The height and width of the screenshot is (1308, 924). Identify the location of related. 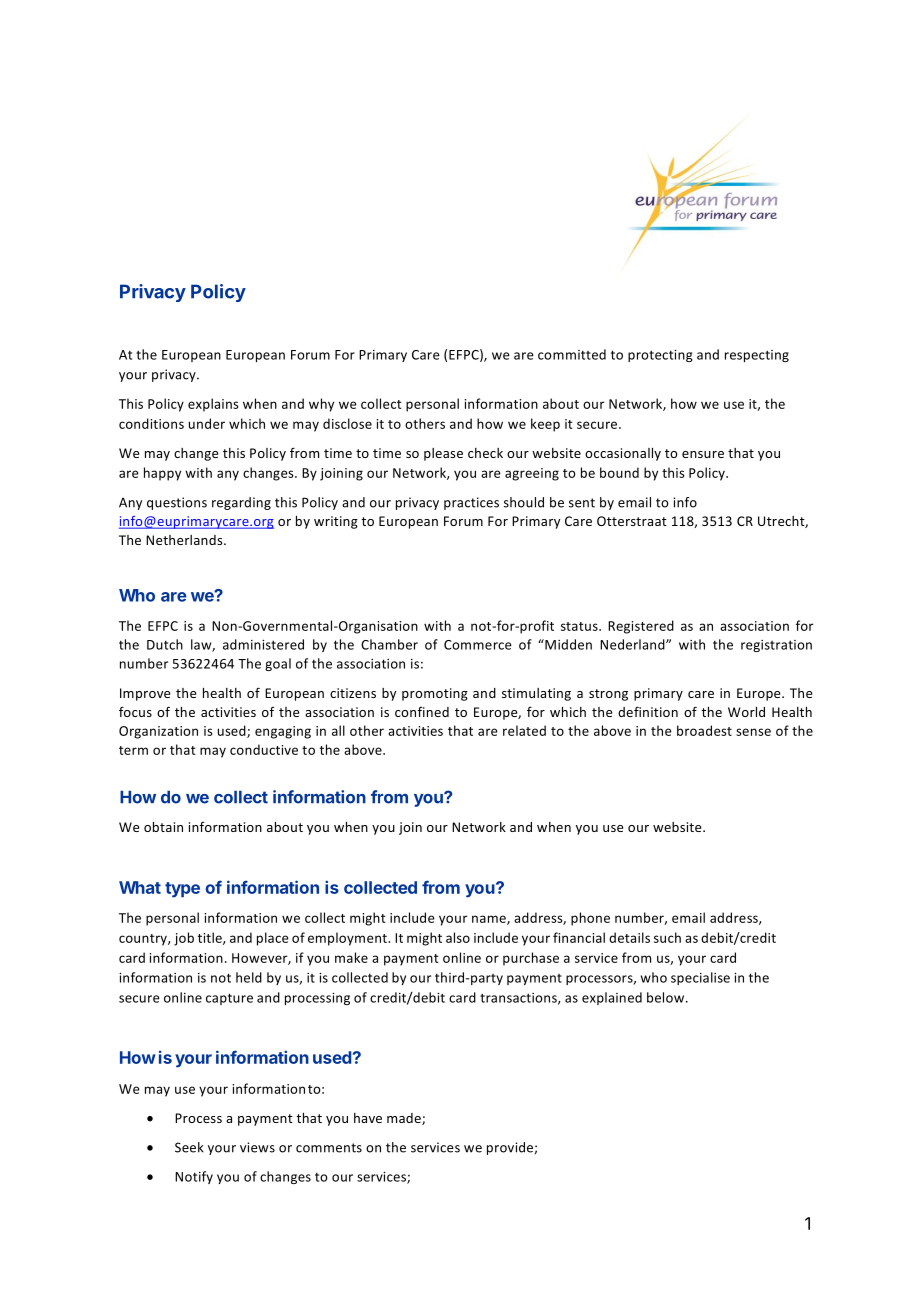
(524, 730).
